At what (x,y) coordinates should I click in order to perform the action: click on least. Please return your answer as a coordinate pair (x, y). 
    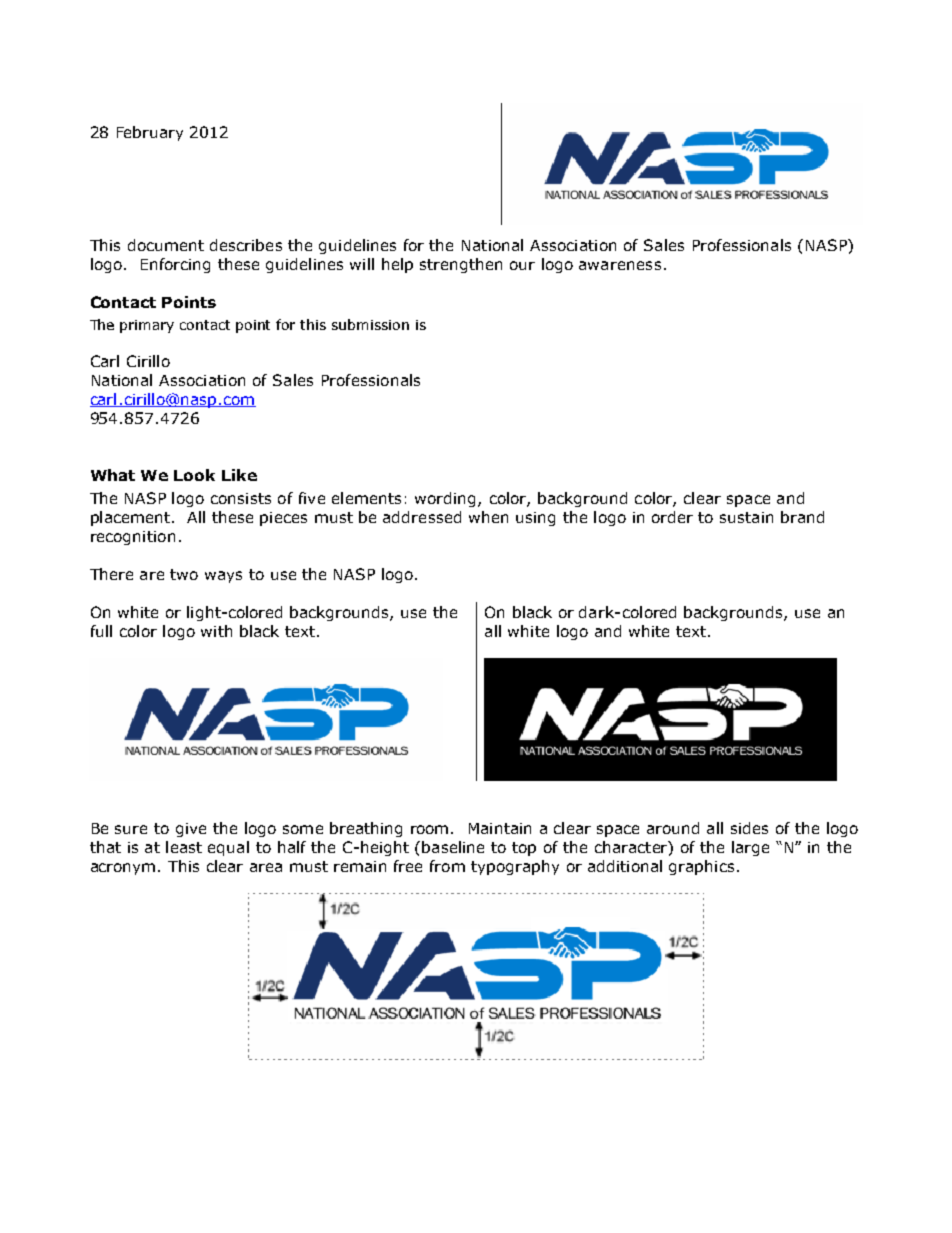
    Looking at the image, I should click on (184, 847).
